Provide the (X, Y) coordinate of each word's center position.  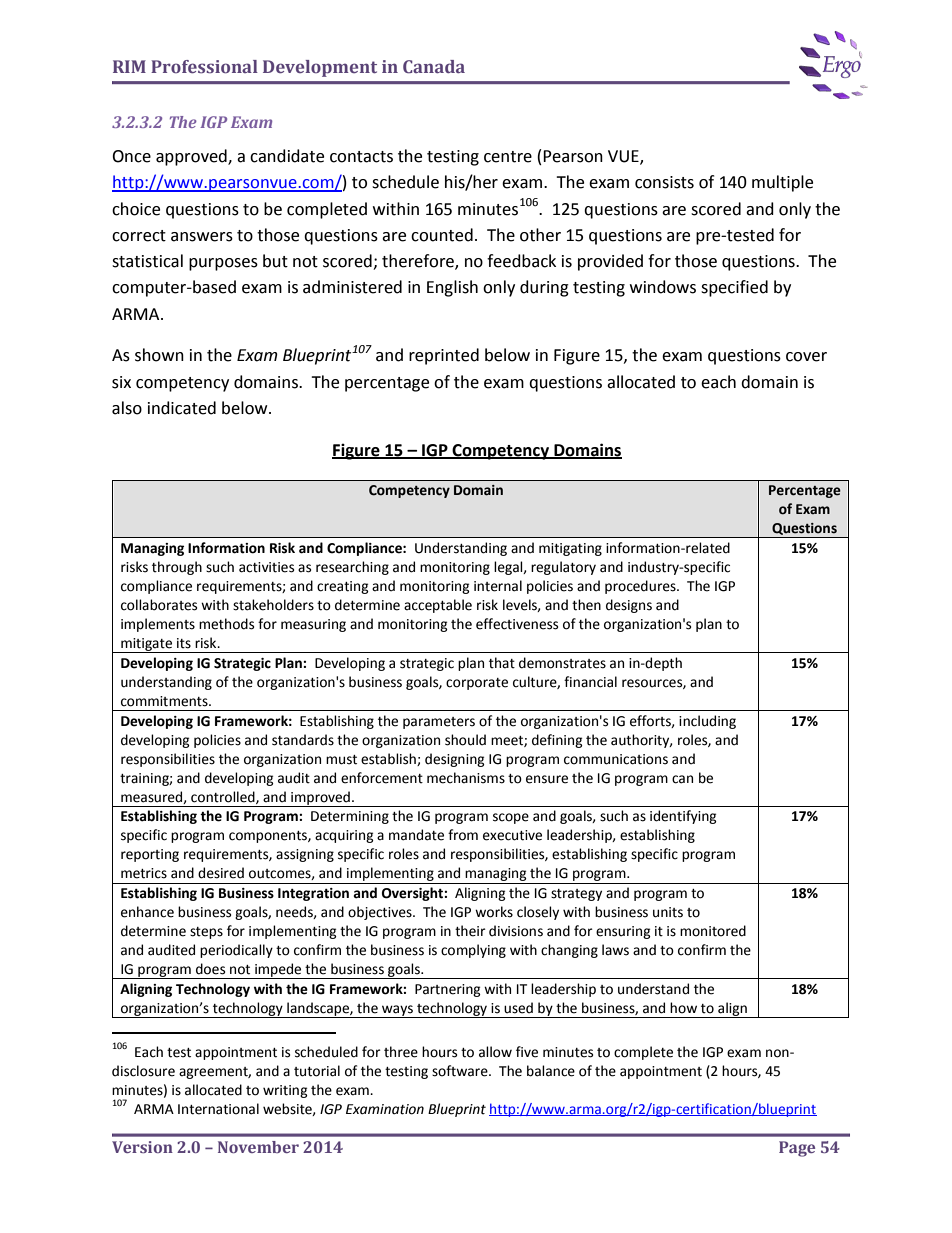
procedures (641, 587)
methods (226, 624)
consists (664, 182)
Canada (434, 67)
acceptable (438, 606)
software (461, 1071)
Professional (204, 67)
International (218, 1109)
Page (797, 1149)
